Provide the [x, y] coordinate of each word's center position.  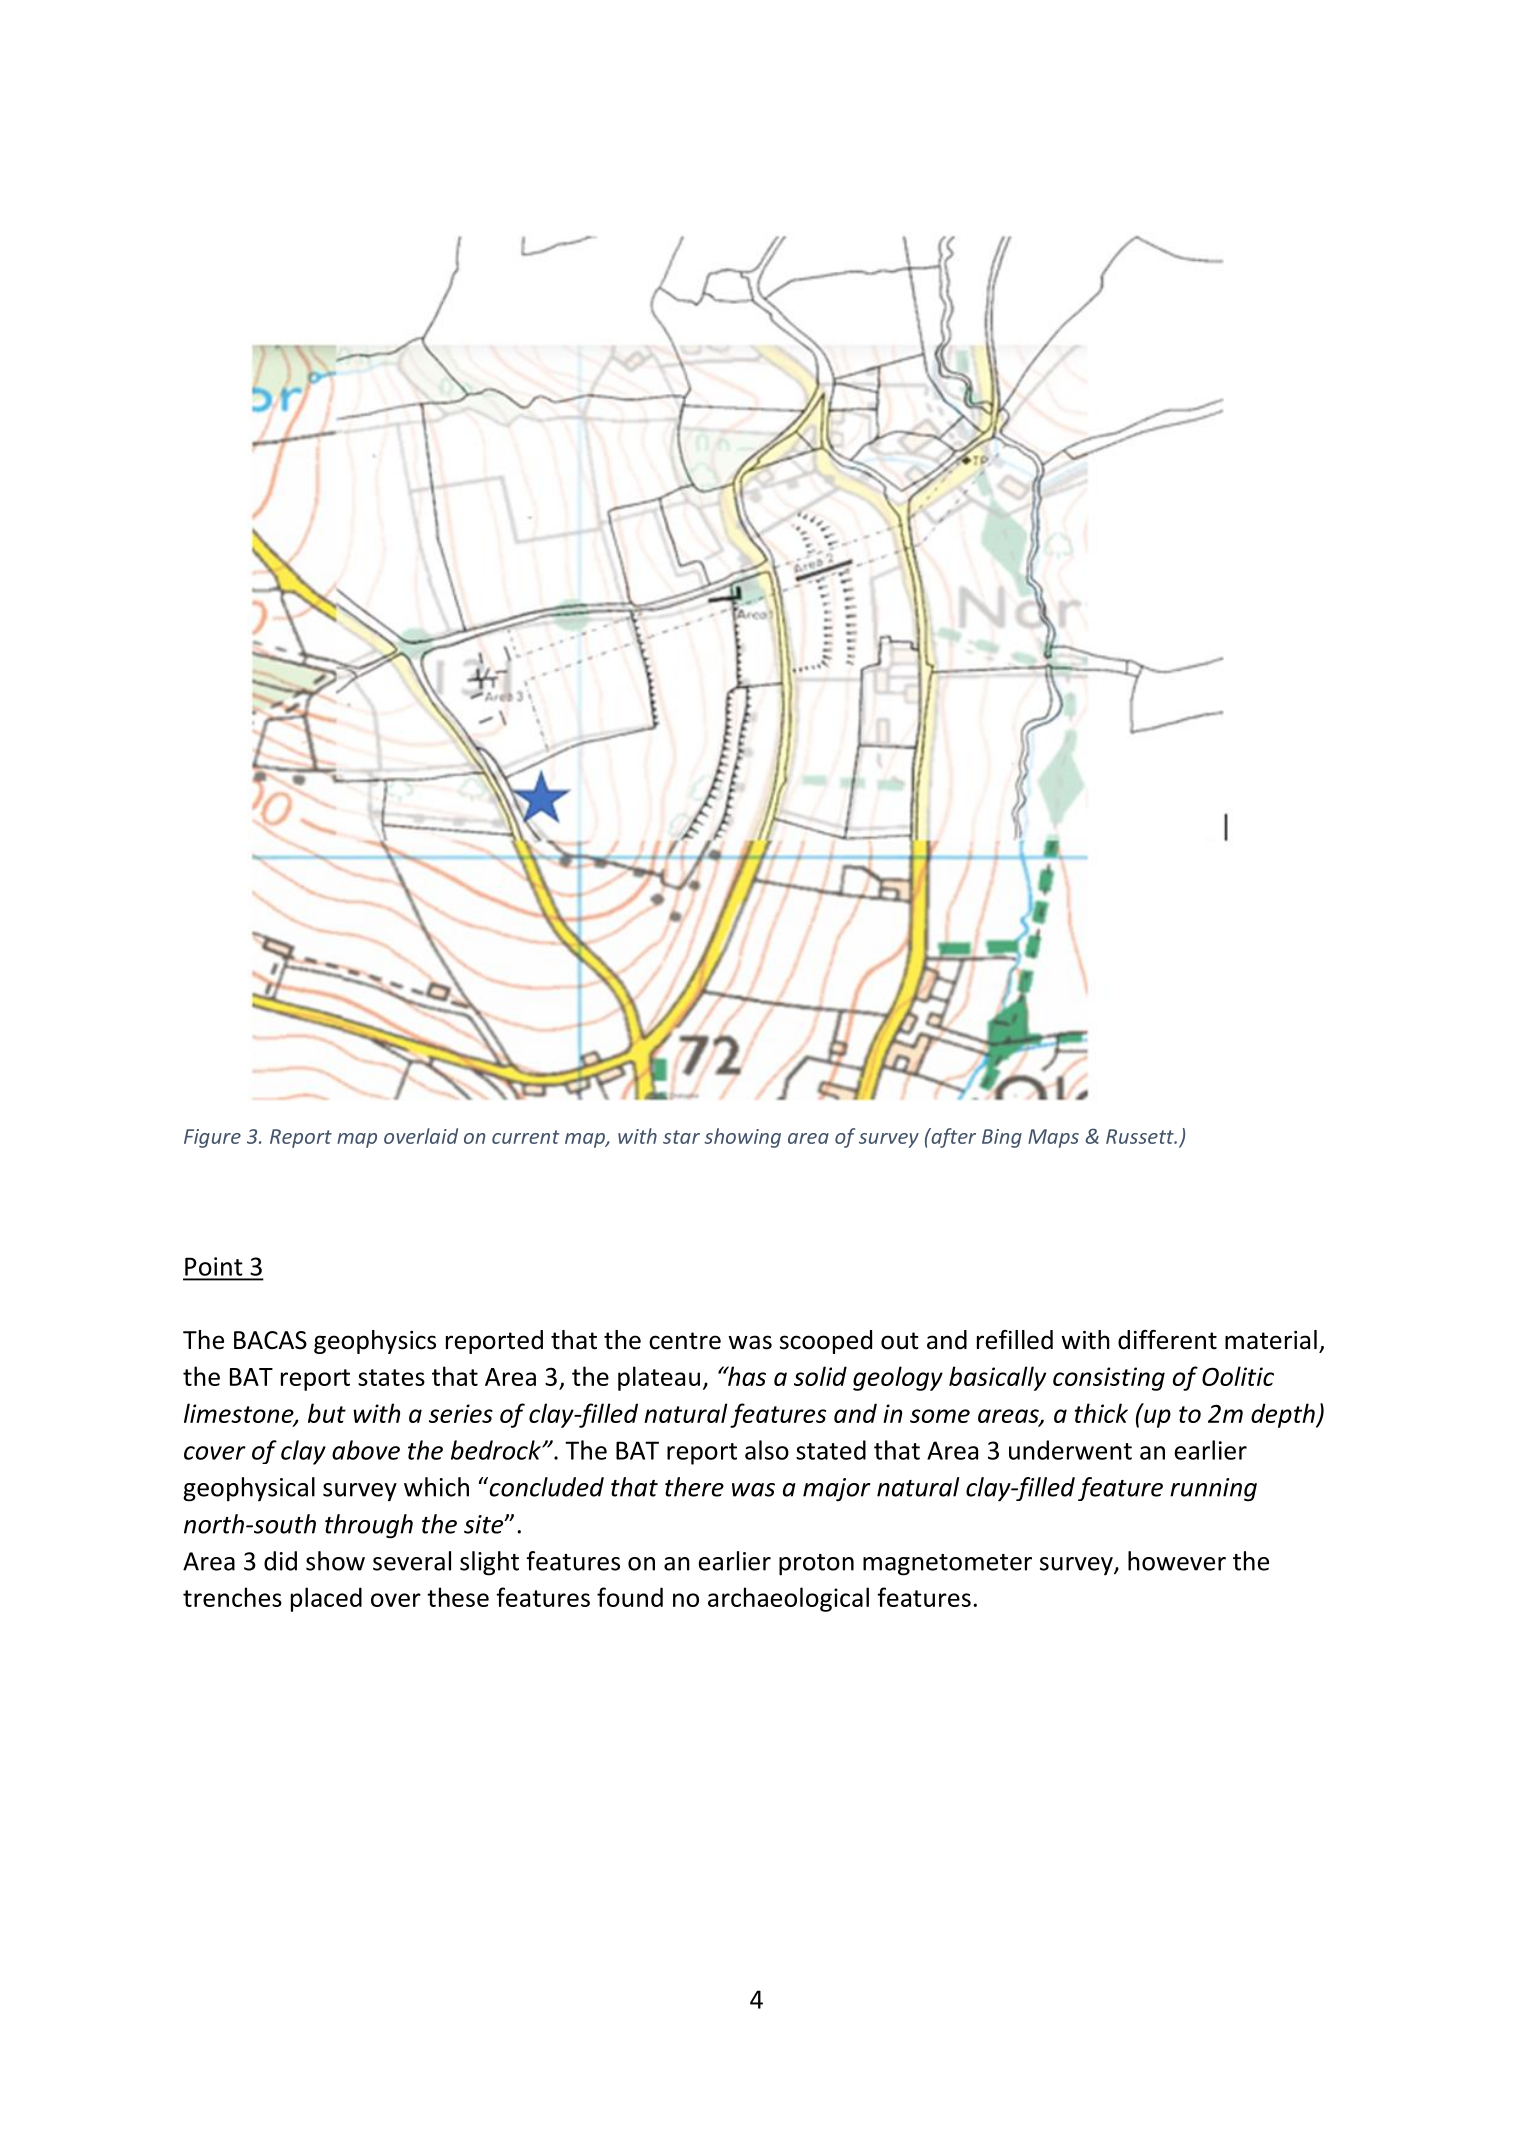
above [366, 1450]
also [767, 1450]
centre [685, 1341]
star [681, 1137]
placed [326, 1599]
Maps [1053, 1138]
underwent [1070, 1450]
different [1167, 1340]
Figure [212, 1138]
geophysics [375, 1342]
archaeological [788, 1599]
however [1177, 1561]
